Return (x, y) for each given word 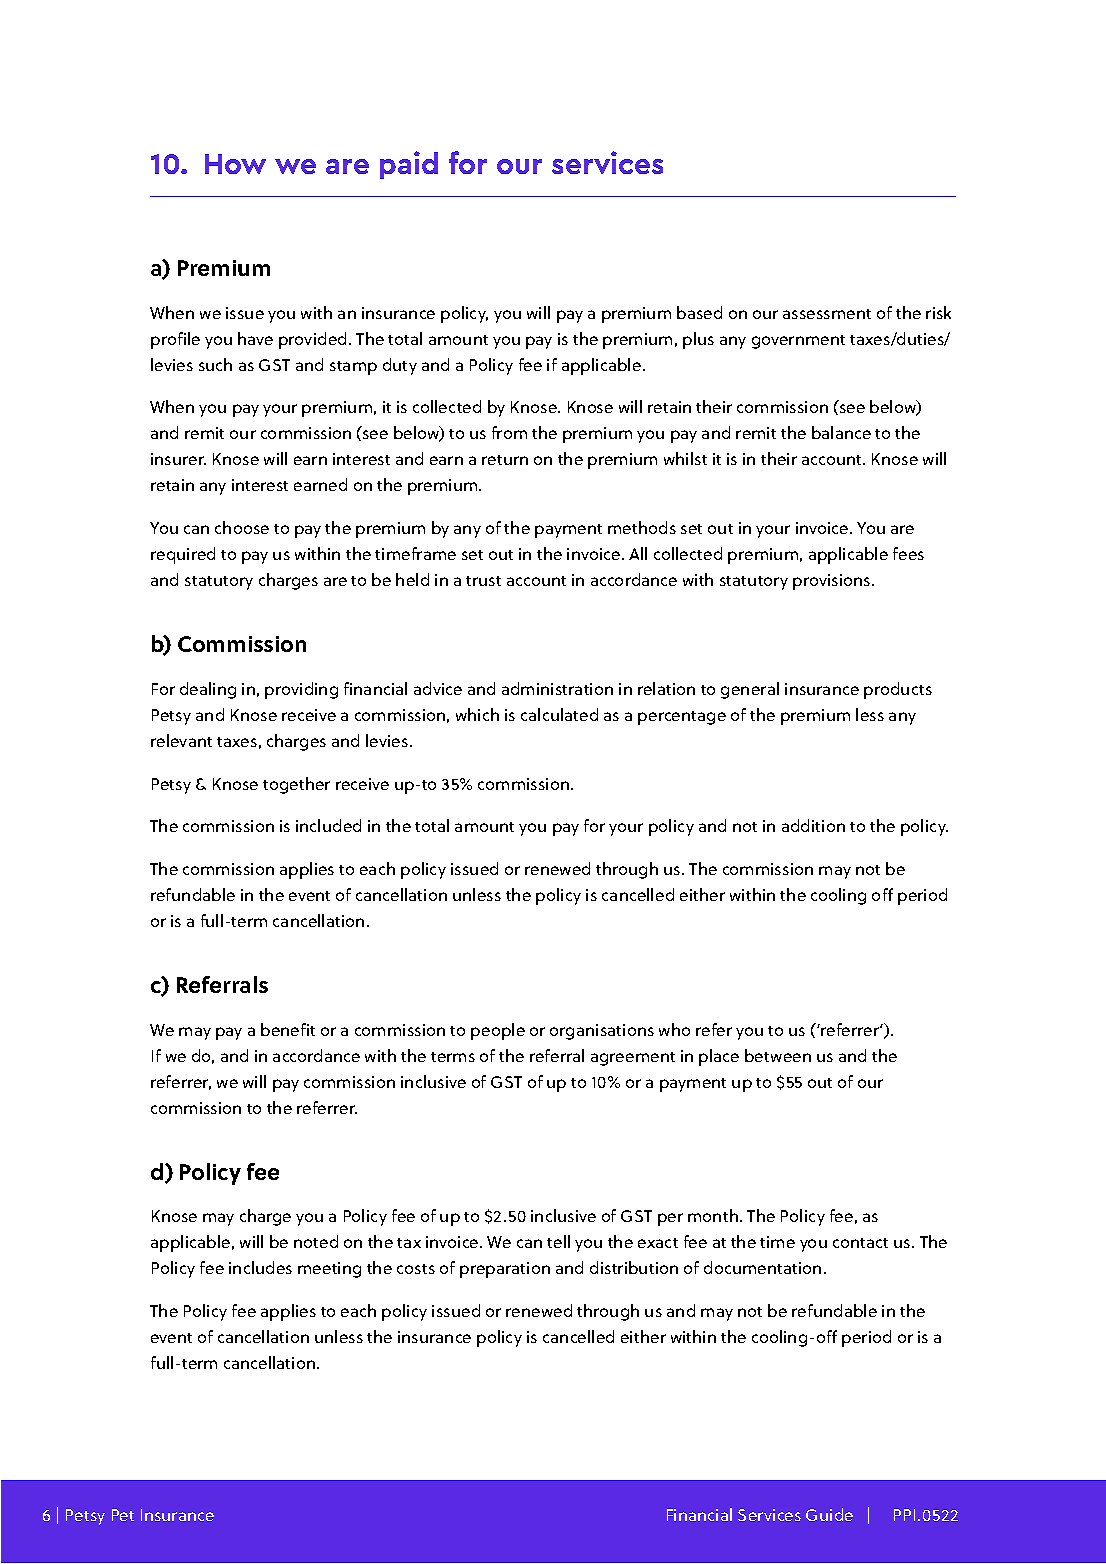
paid (409, 165)
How (235, 164)
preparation (505, 1270)
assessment (827, 314)
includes (260, 1267)
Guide (829, 1514)
